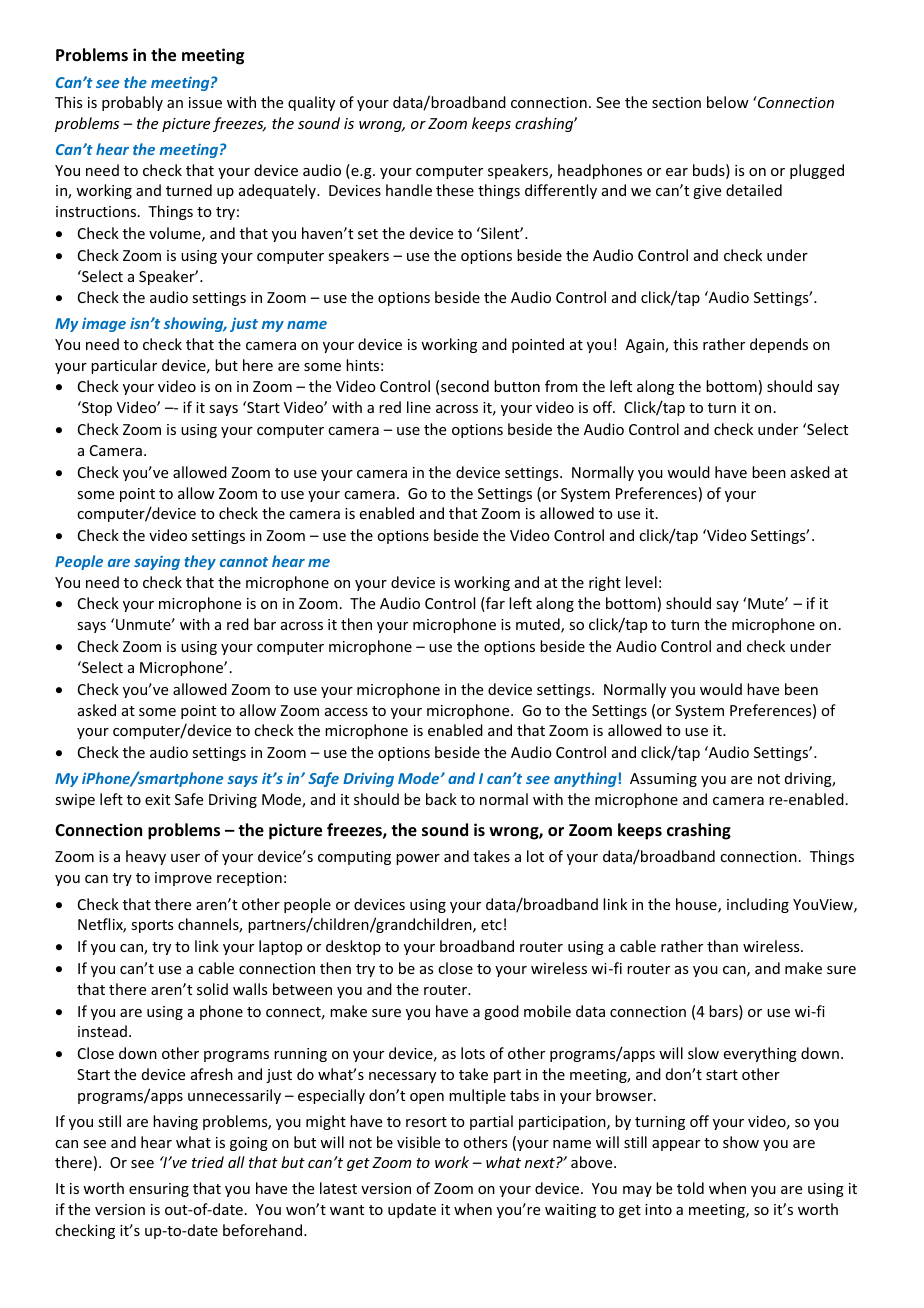  Describe the element at coordinates (728, 102) in the image. I see `below` at that location.
